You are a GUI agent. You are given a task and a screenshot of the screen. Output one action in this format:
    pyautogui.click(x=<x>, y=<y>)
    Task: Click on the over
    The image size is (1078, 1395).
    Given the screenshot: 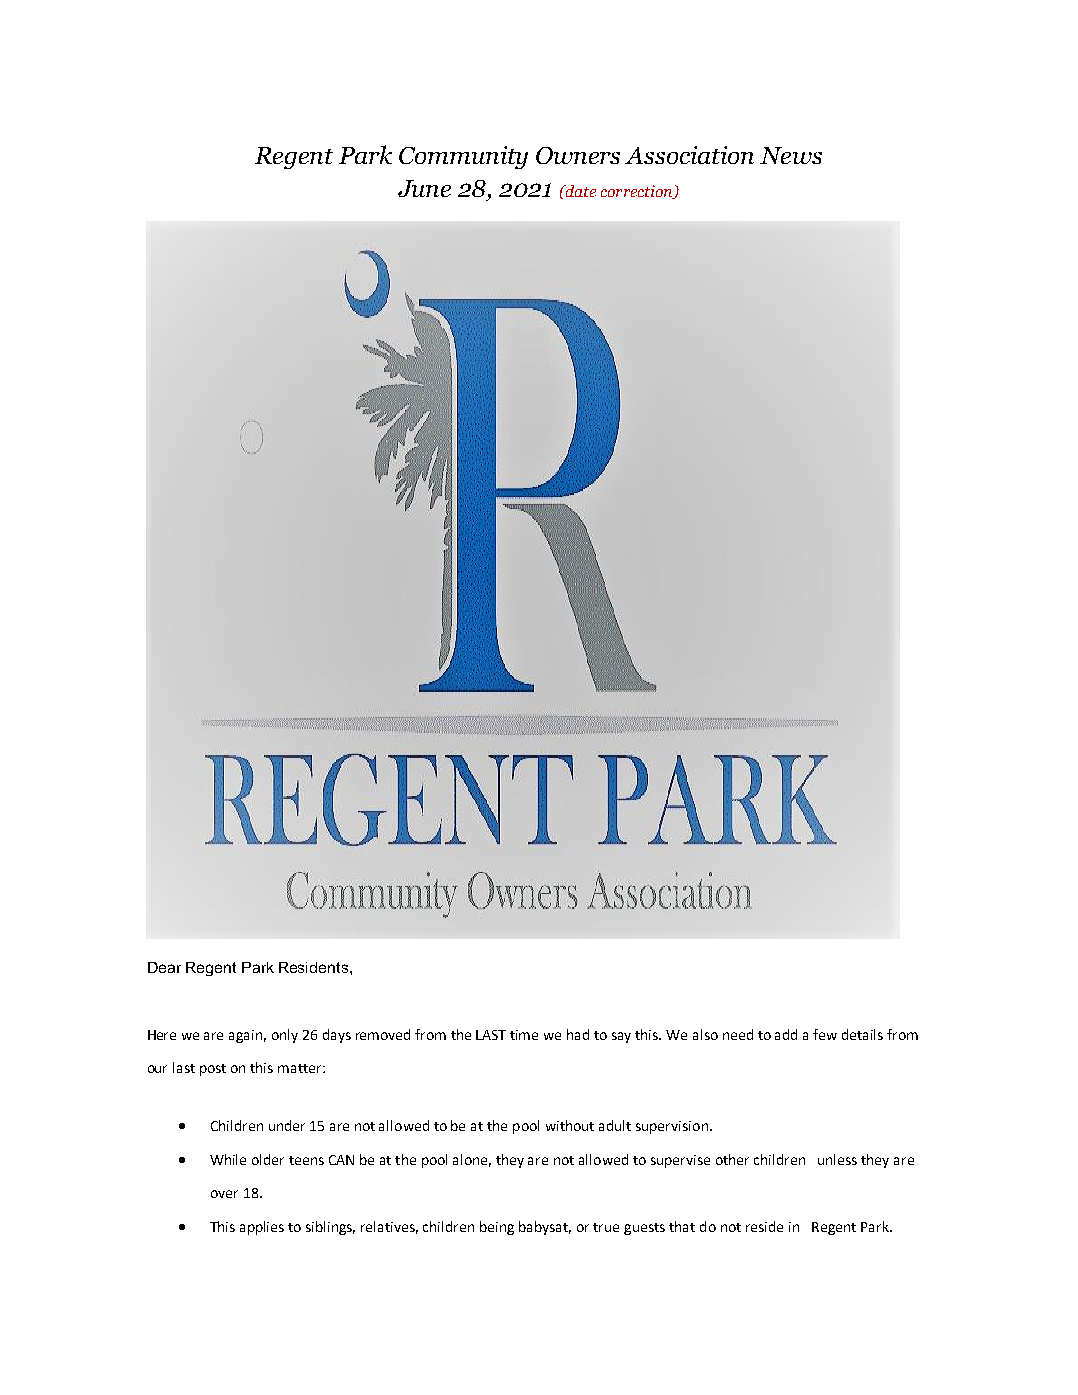 What is the action you would take?
    pyautogui.click(x=224, y=1194)
